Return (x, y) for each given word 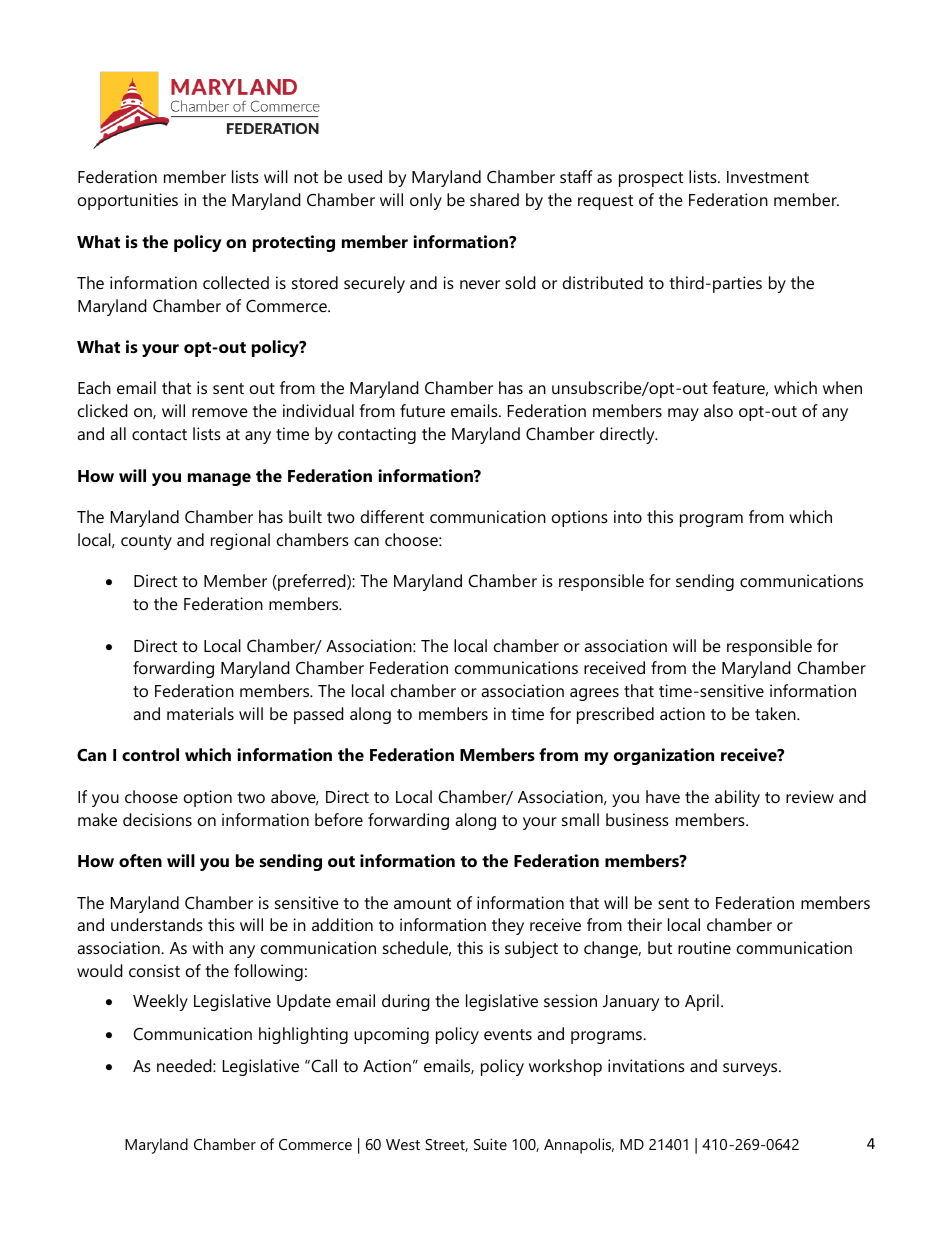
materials (200, 713)
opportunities (128, 201)
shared (494, 199)
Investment (768, 177)
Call (323, 1065)
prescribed (615, 715)
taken (776, 713)
